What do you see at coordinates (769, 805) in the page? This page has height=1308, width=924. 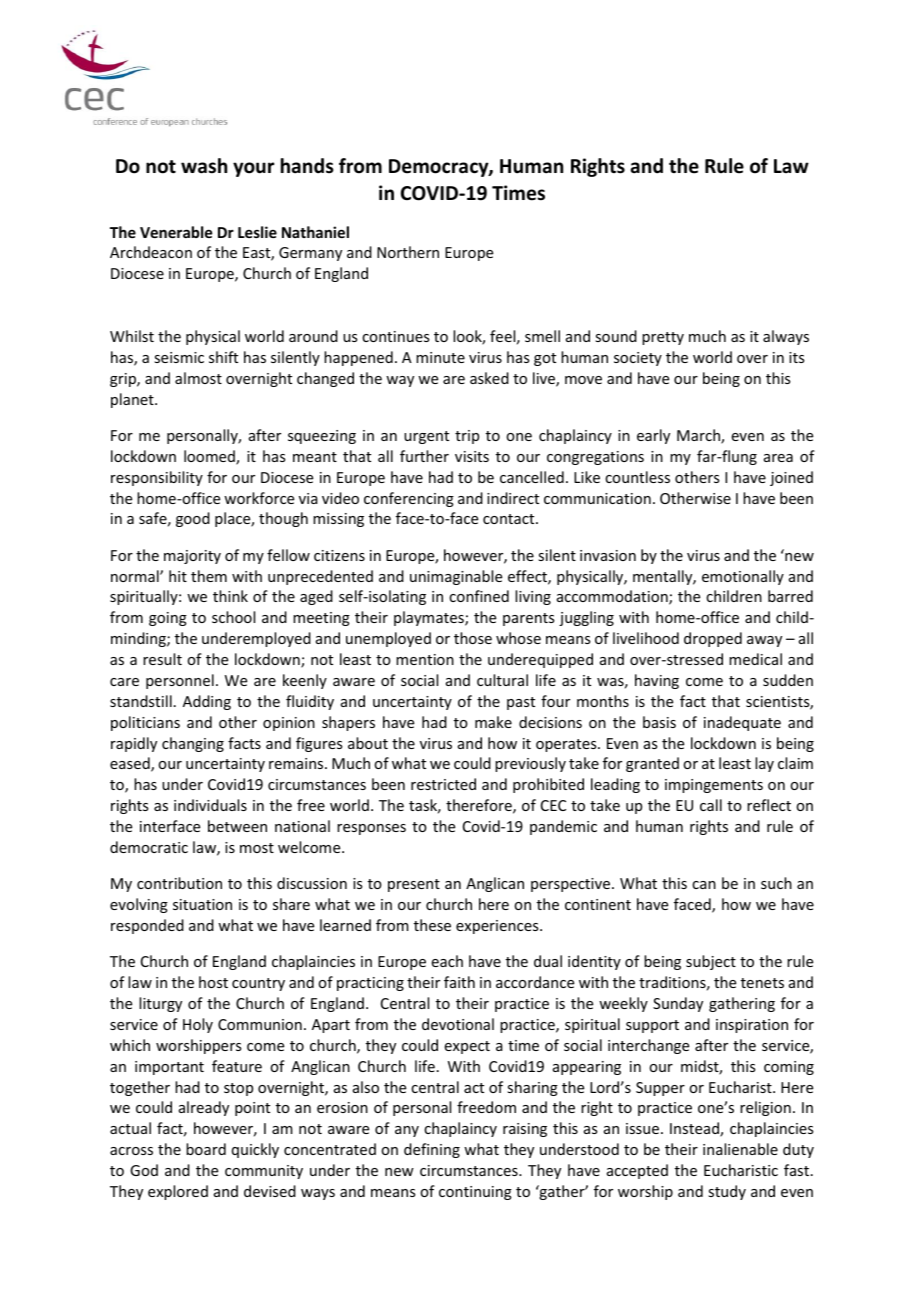 I see `reflect` at bounding box center [769, 805].
